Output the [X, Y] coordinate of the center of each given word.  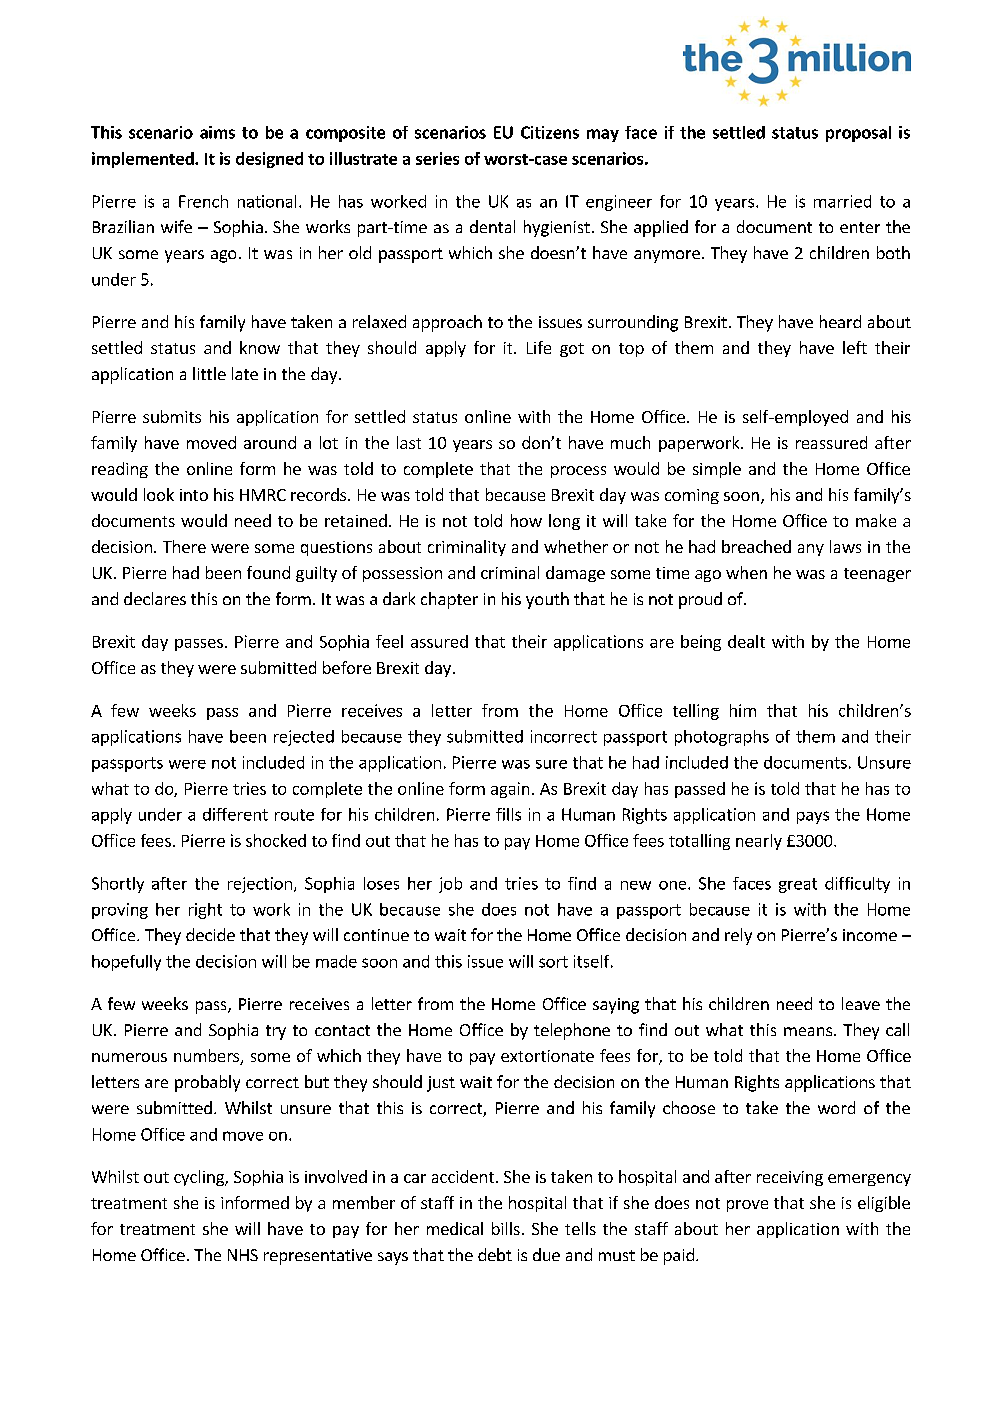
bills [506, 1228]
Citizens [550, 132]
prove [747, 1206]
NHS [243, 1255]
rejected [304, 738]
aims [217, 132]
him [743, 710]
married [842, 201]
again [510, 790]
